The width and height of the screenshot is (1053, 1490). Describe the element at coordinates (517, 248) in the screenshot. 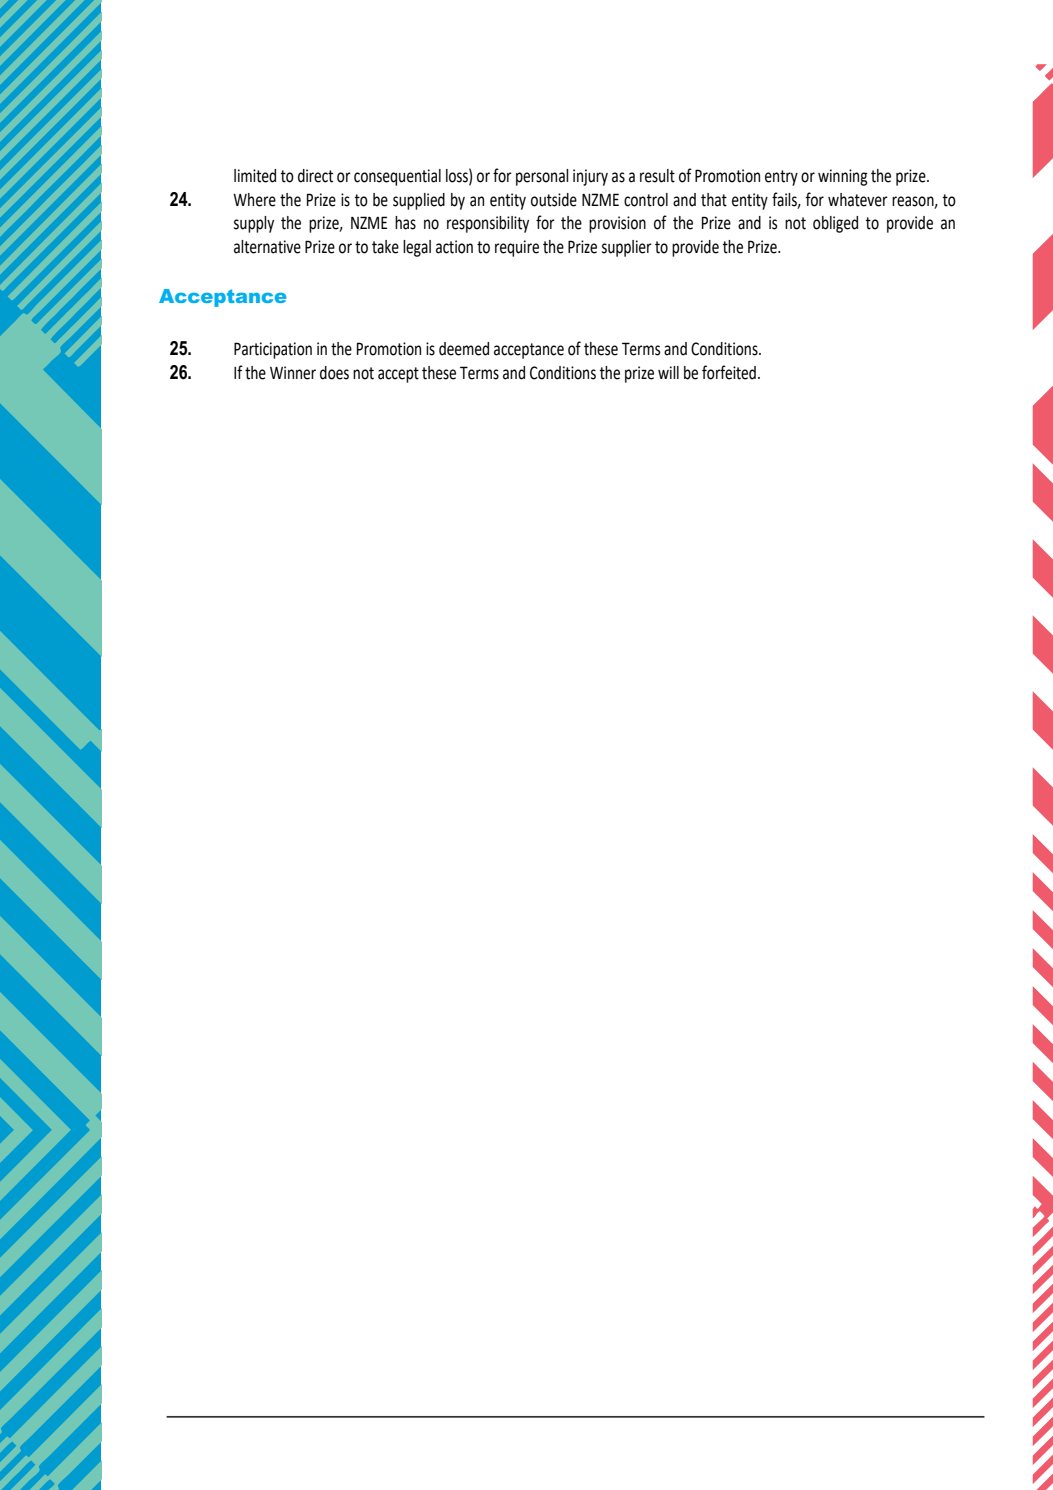

I see `require` at that location.
